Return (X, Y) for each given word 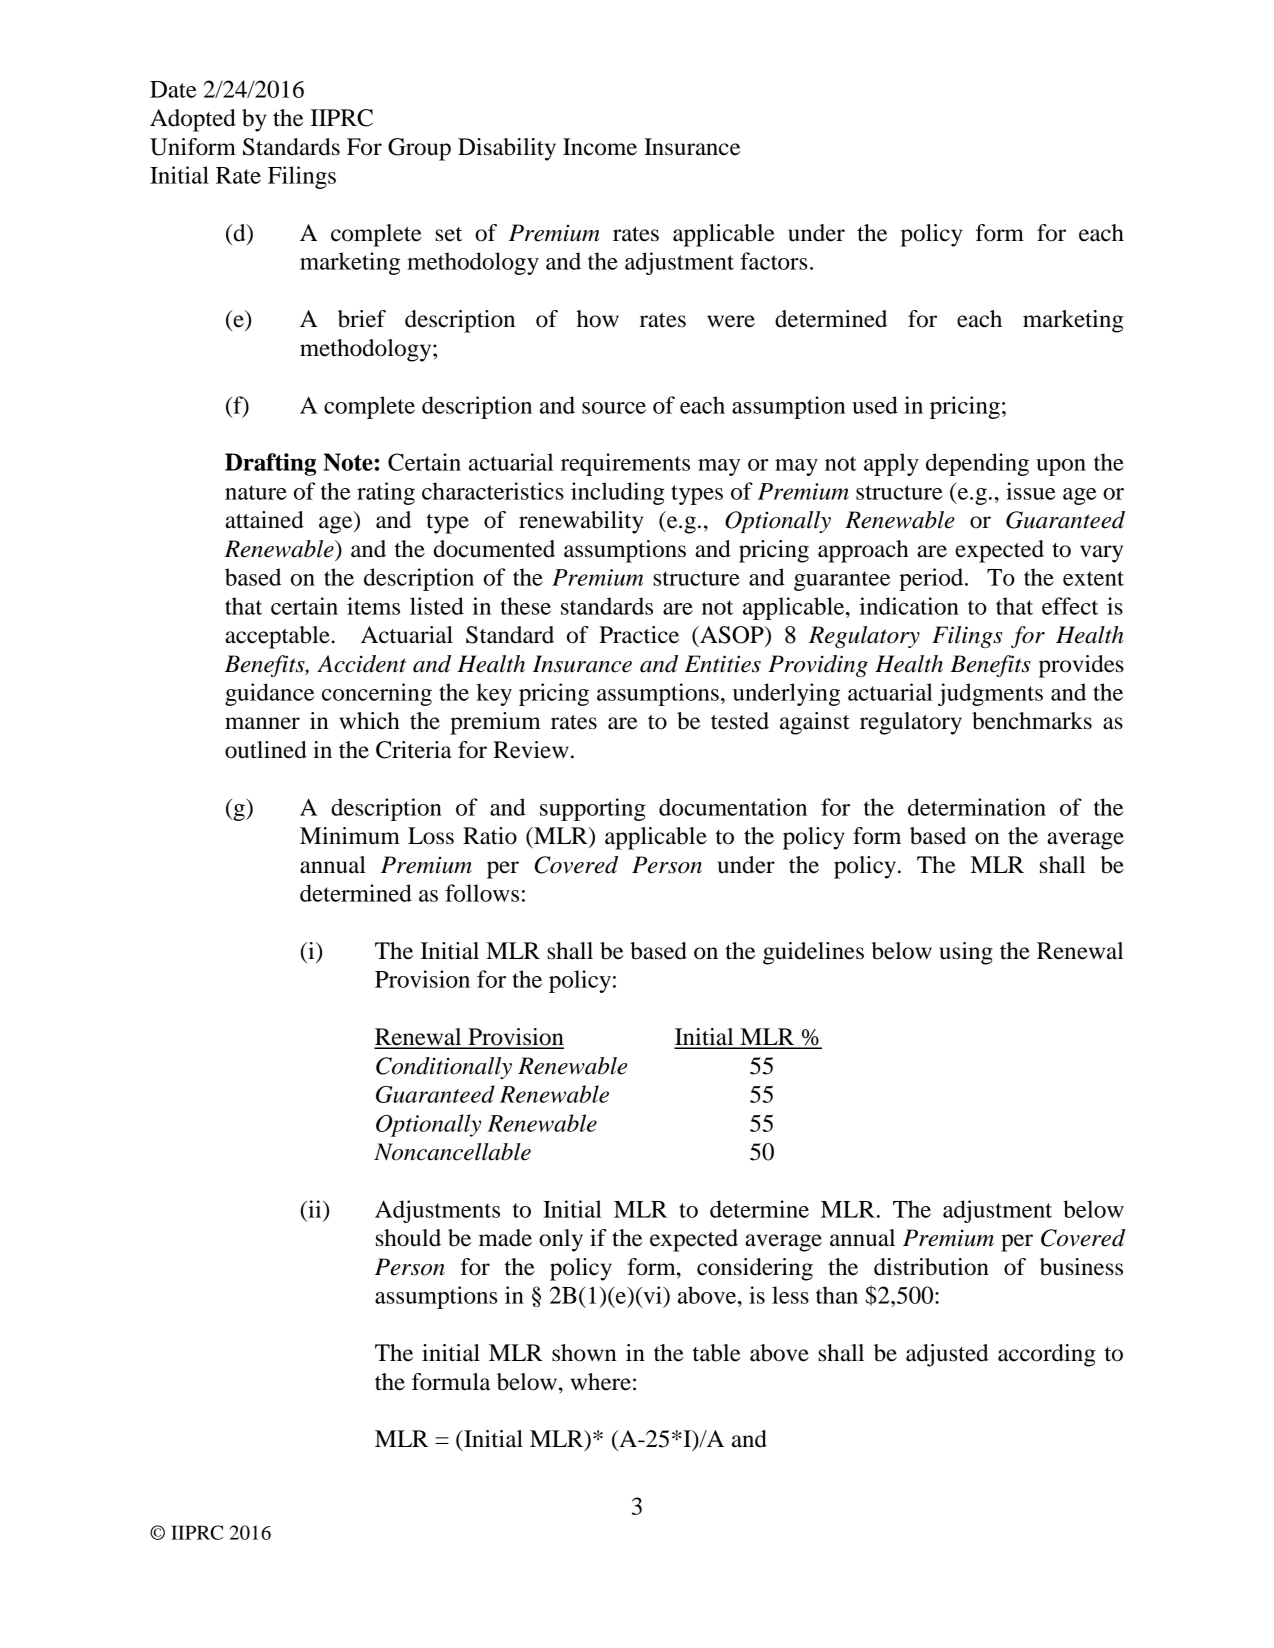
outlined (266, 750)
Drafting (270, 464)
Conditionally (444, 1068)
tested (740, 721)
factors (774, 261)
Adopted (193, 120)
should (408, 1238)
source (614, 408)
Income (600, 147)
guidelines (813, 953)
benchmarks (1032, 721)
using (966, 953)
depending (977, 464)
